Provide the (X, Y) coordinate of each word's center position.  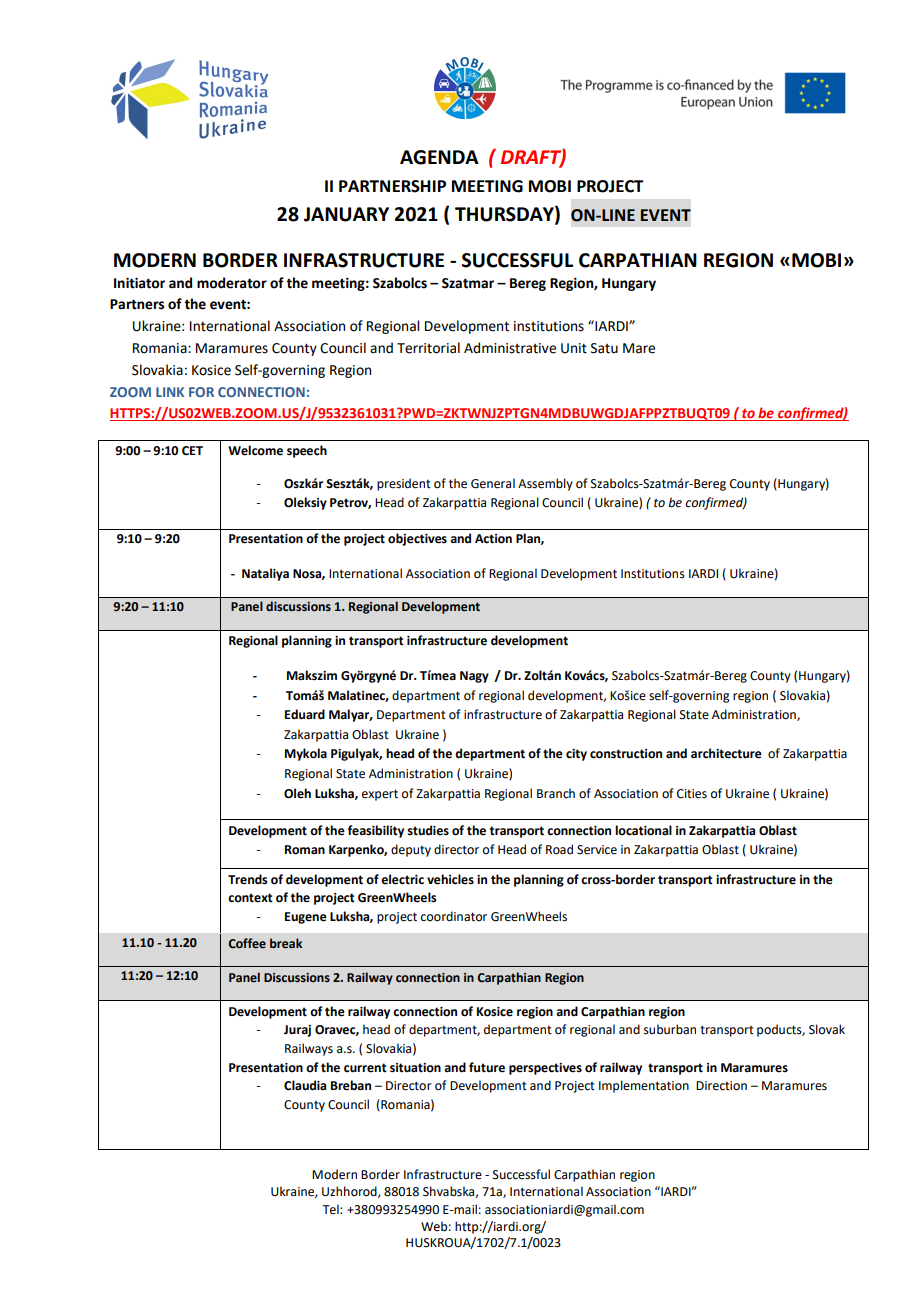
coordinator (454, 916)
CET (192, 451)
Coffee (247, 943)
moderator (232, 283)
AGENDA (439, 157)
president (404, 484)
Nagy (474, 677)
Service (597, 850)
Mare (639, 348)
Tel (331, 1209)
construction (626, 754)
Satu (604, 348)
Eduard (305, 714)
